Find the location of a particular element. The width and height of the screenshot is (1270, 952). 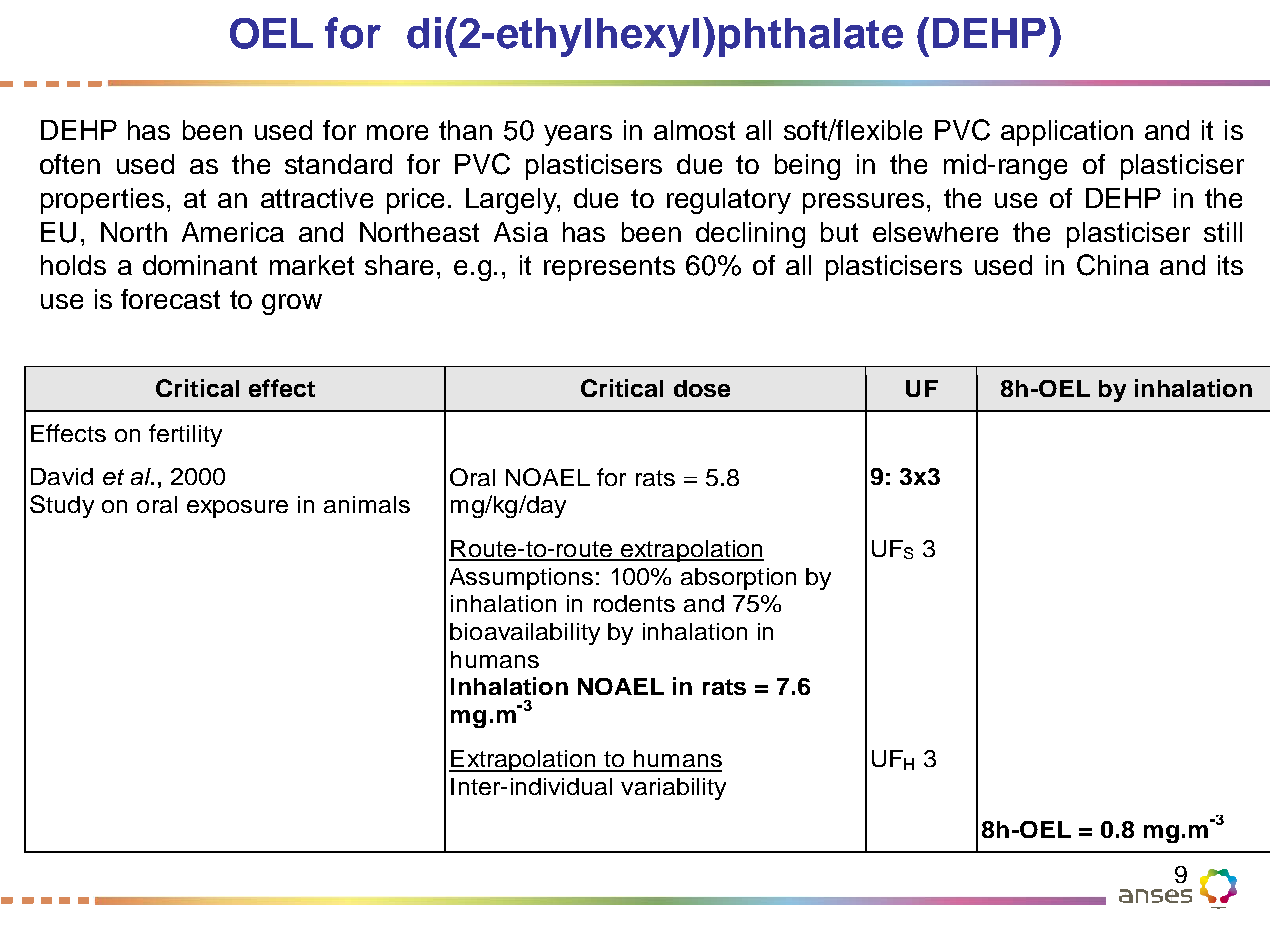

dose is located at coordinates (702, 388).
